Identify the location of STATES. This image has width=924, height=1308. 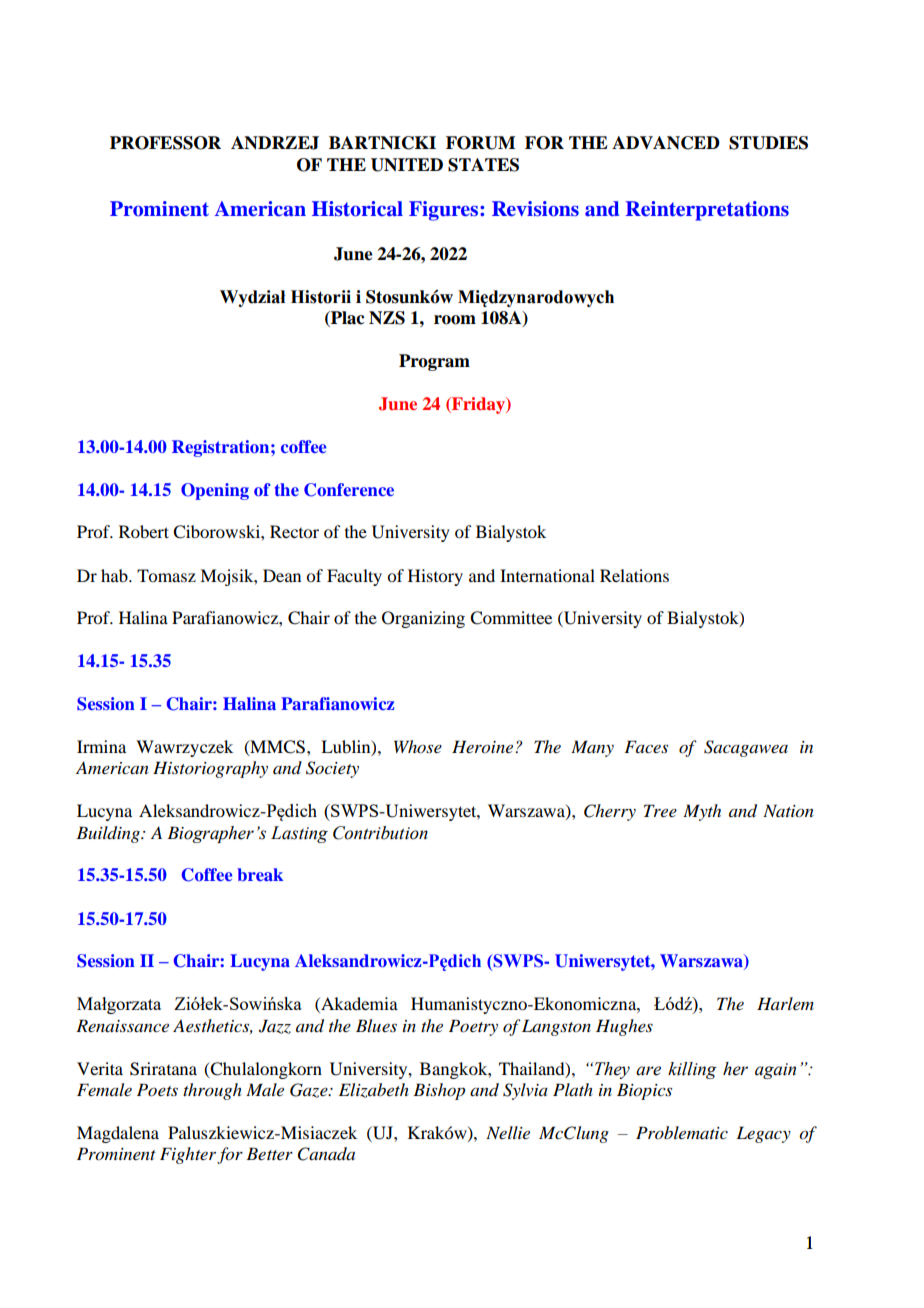
(483, 165).
